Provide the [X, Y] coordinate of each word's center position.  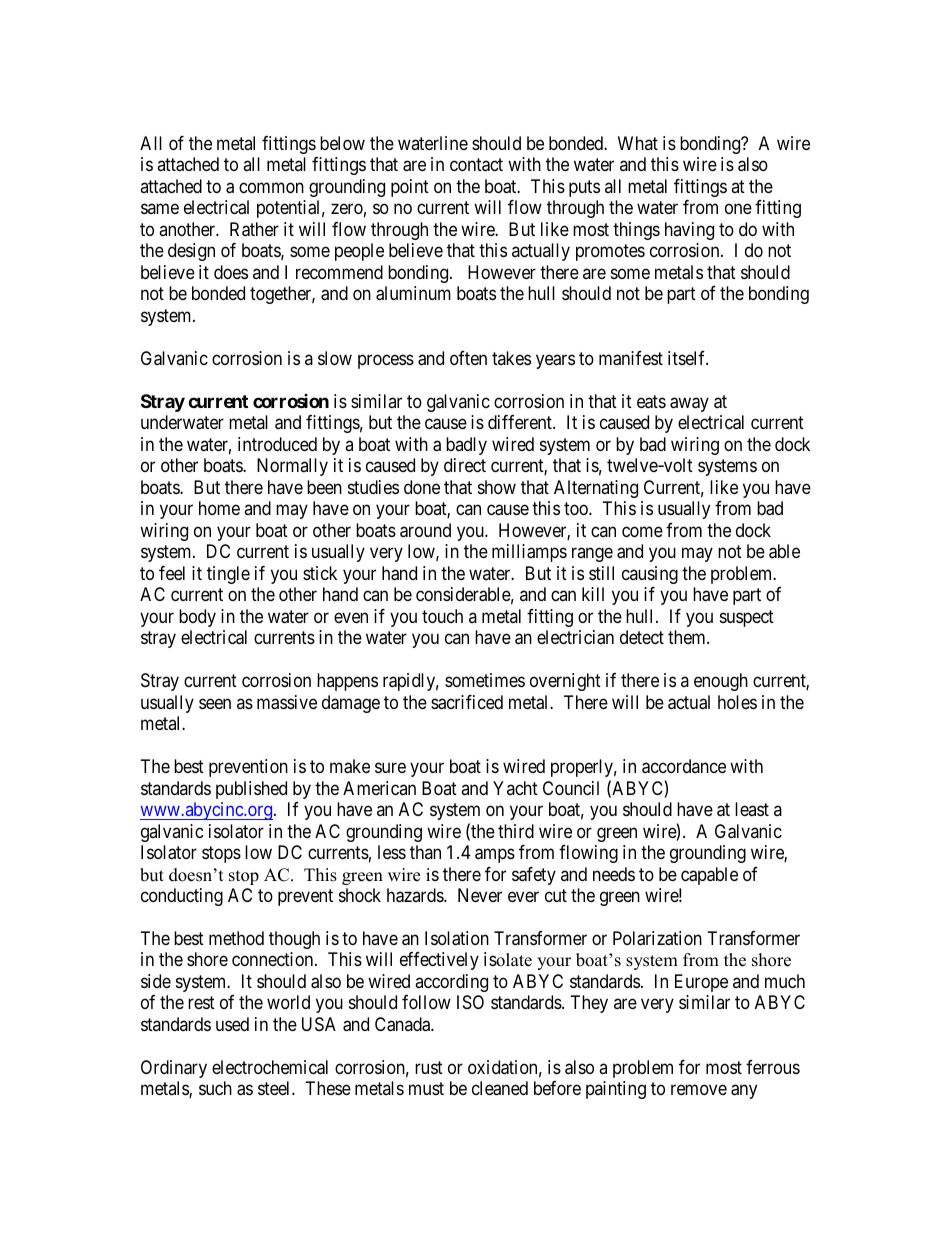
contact [476, 165]
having [689, 231]
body [197, 618]
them [688, 637]
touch [442, 616]
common [271, 187]
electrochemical [270, 1067]
